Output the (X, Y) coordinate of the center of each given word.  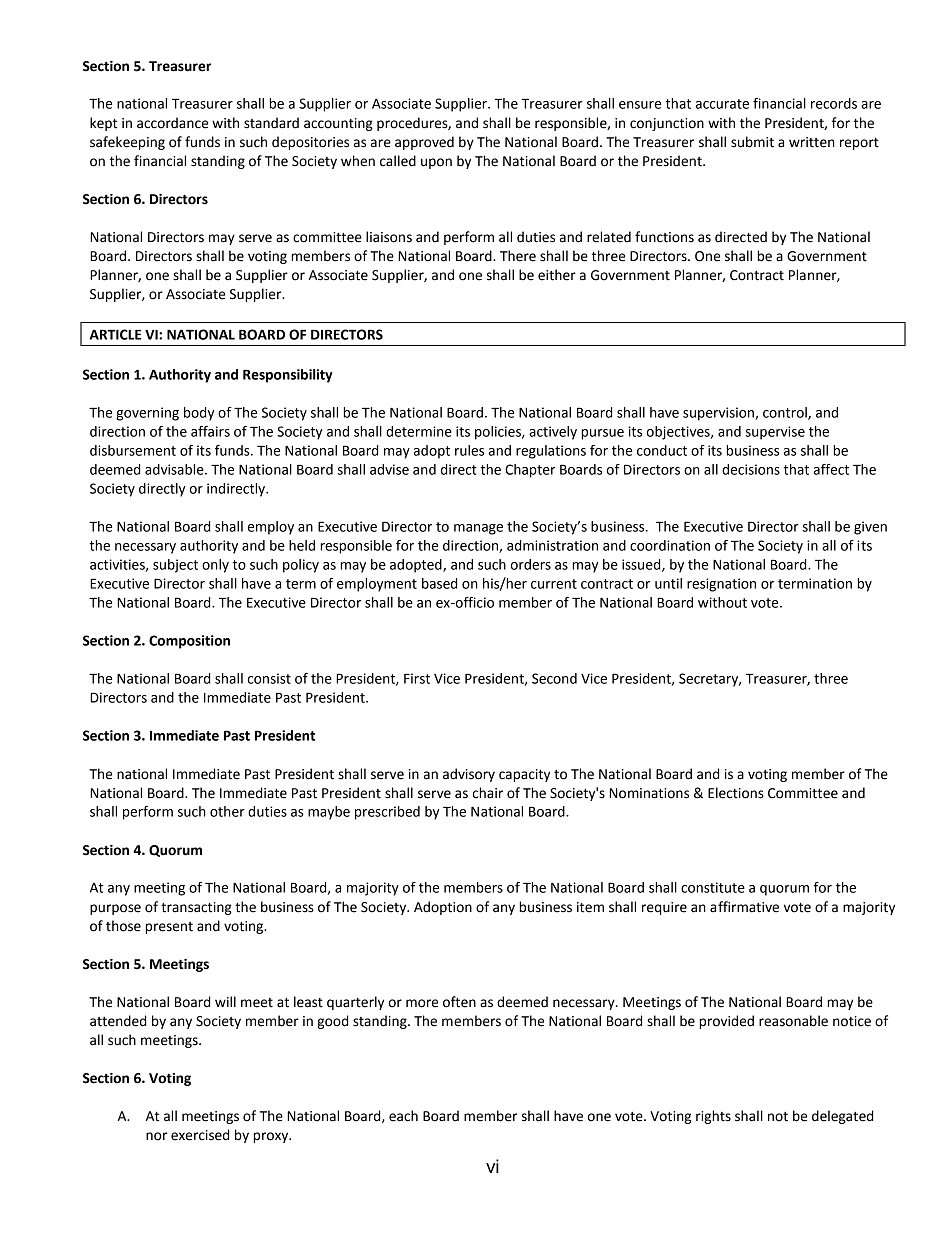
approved (424, 143)
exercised (200, 1135)
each (403, 1116)
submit (752, 142)
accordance (172, 123)
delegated (842, 1117)
